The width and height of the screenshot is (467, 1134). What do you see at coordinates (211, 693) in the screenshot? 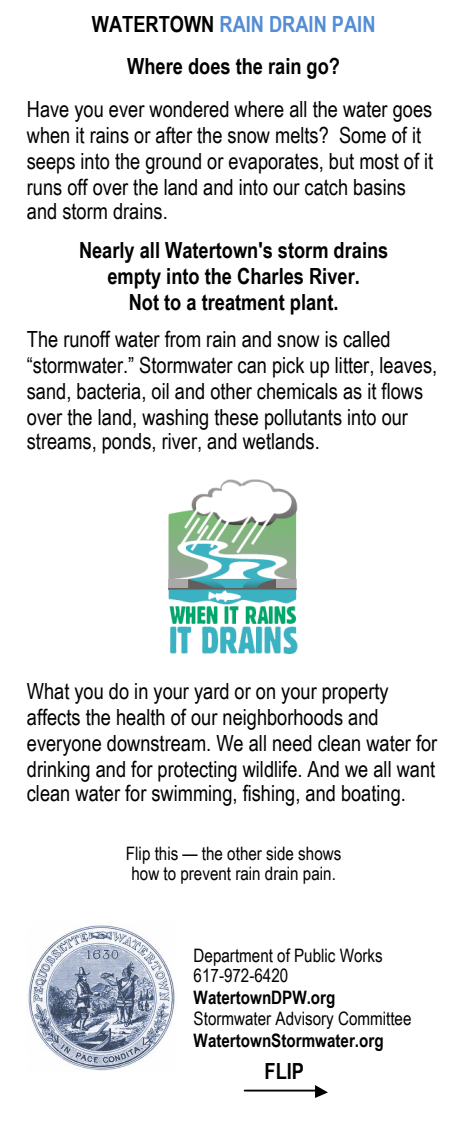
I see `yard` at bounding box center [211, 693].
